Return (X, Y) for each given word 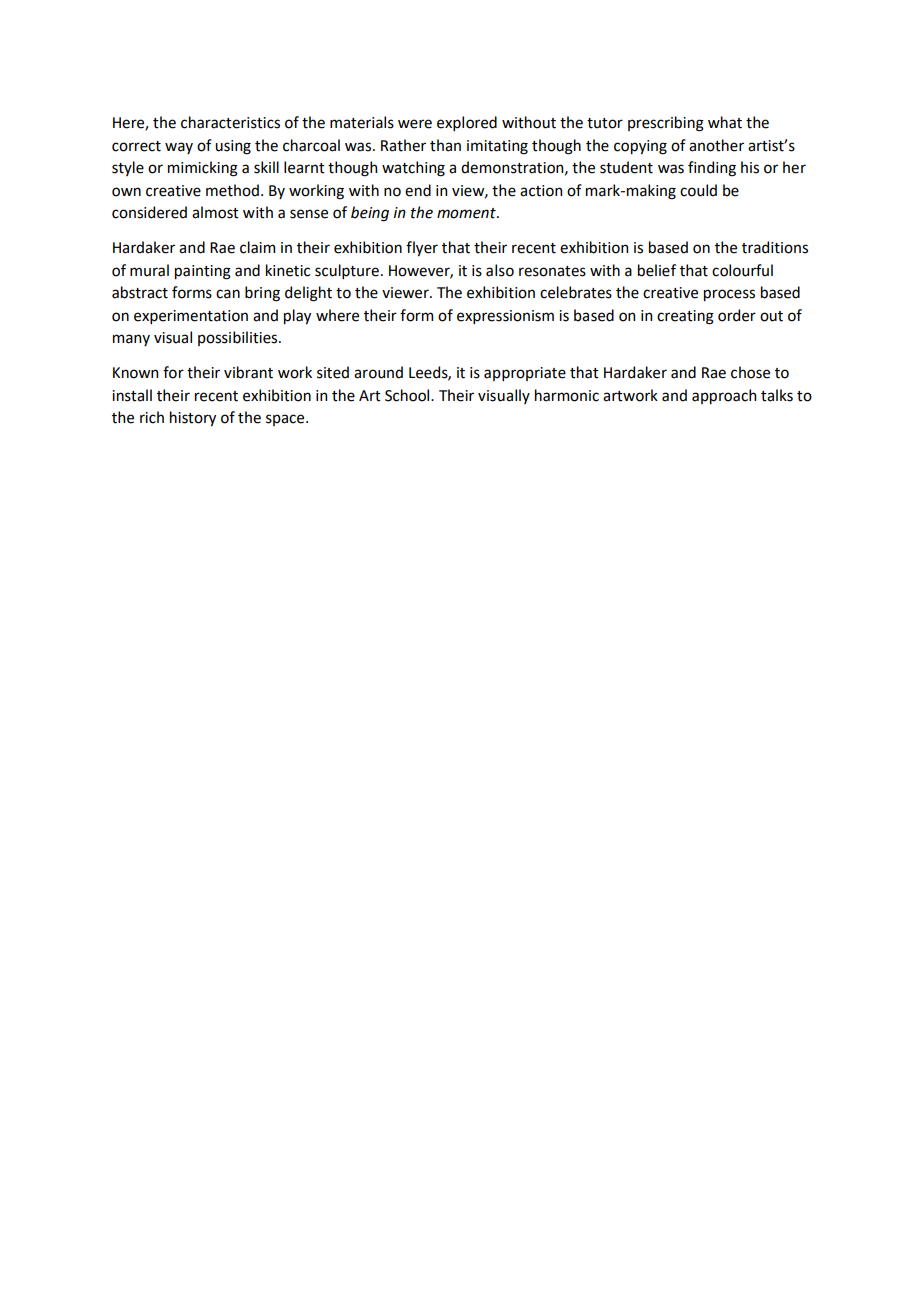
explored (467, 123)
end (418, 190)
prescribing (666, 124)
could (698, 190)
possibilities (239, 338)
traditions (775, 247)
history (193, 418)
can (228, 294)
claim (257, 247)
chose (750, 372)
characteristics (230, 122)
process (729, 295)
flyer (422, 248)
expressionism (505, 317)
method (232, 190)
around (378, 372)
